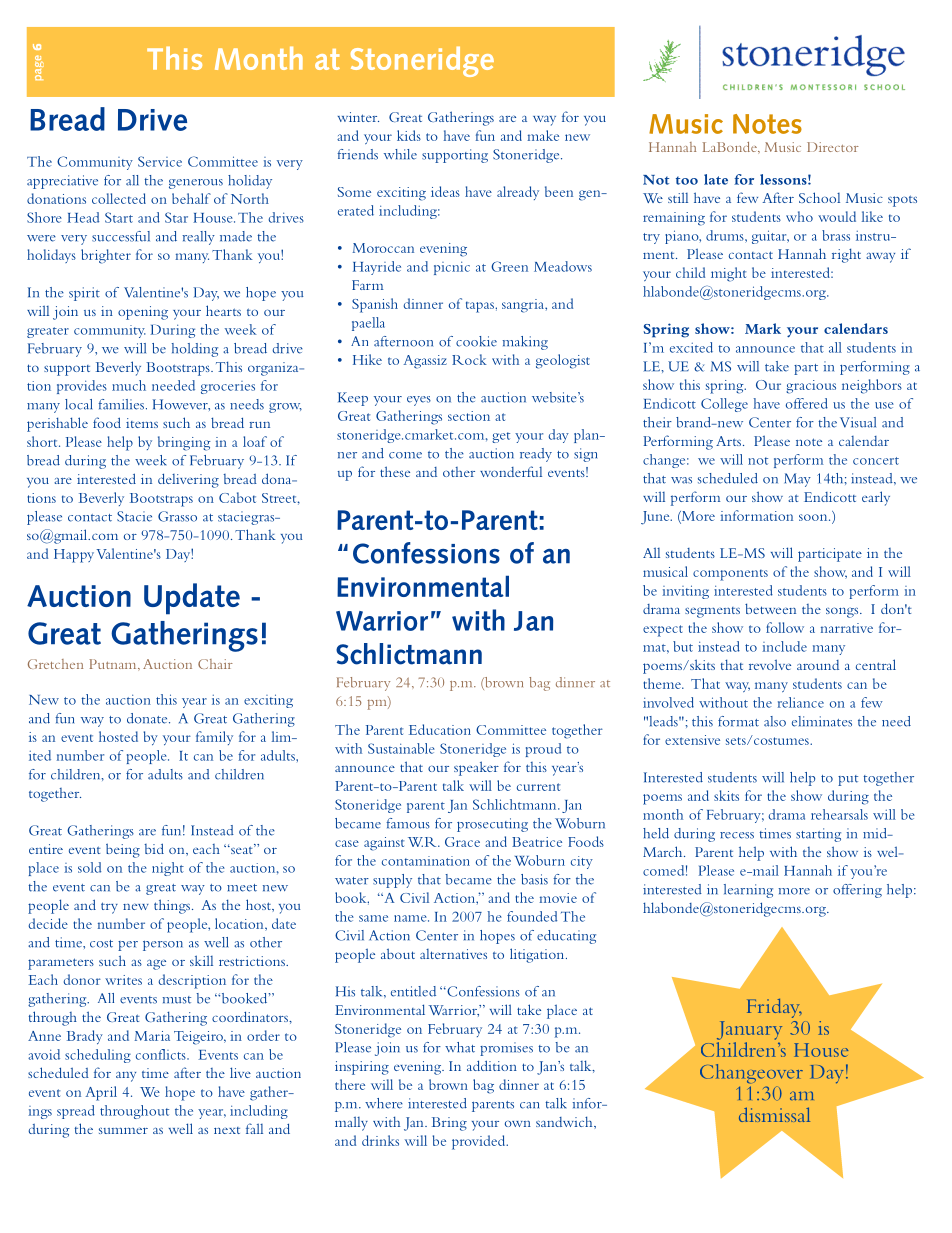  Describe the element at coordinates (142, 423) in the screenshot. I see `items` at that location.
